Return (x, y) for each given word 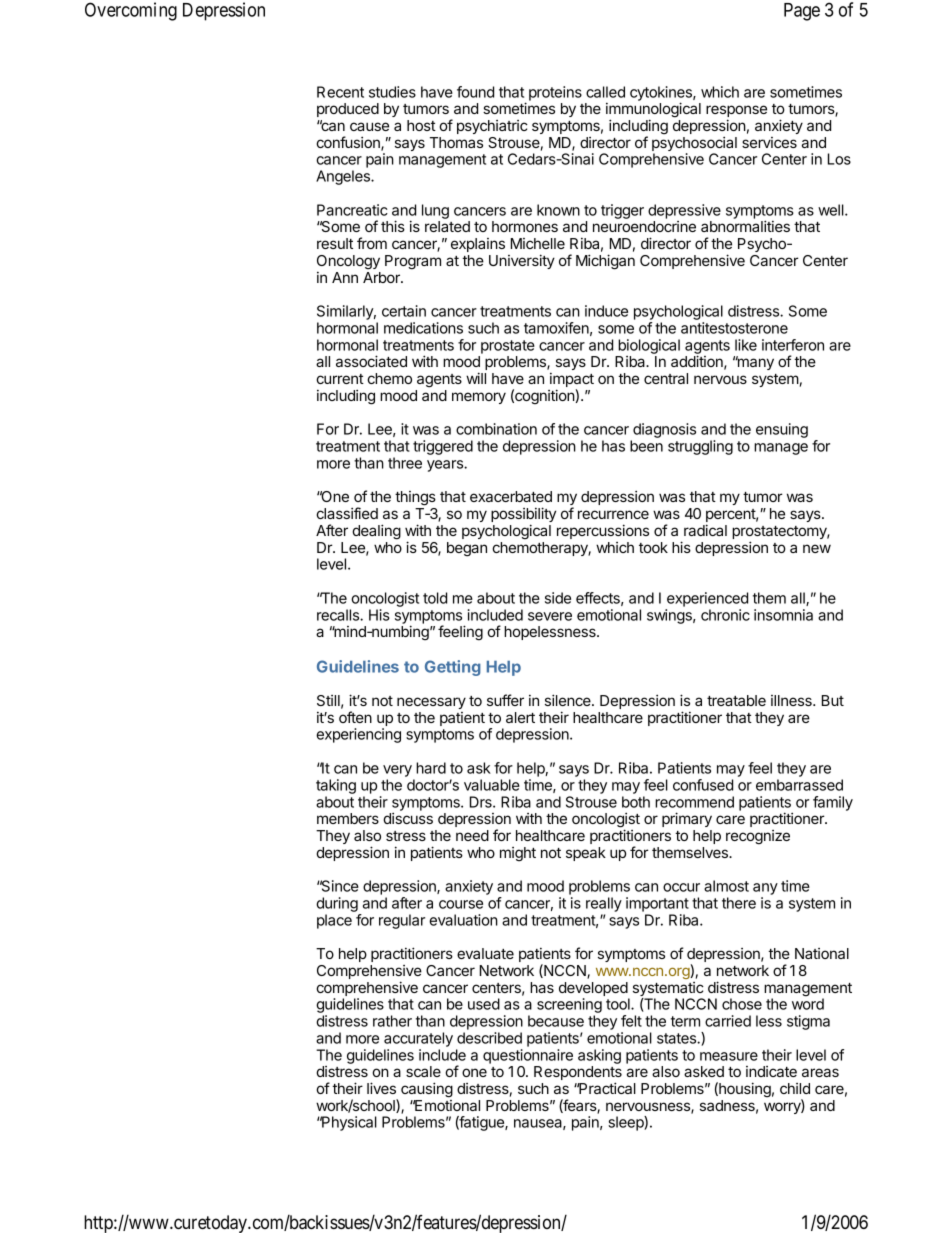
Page (802, 12)
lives (381, 1088)
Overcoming (131, 11)
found (475, 92)
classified (347, 513)
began (467, 549)
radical (705, 530)
